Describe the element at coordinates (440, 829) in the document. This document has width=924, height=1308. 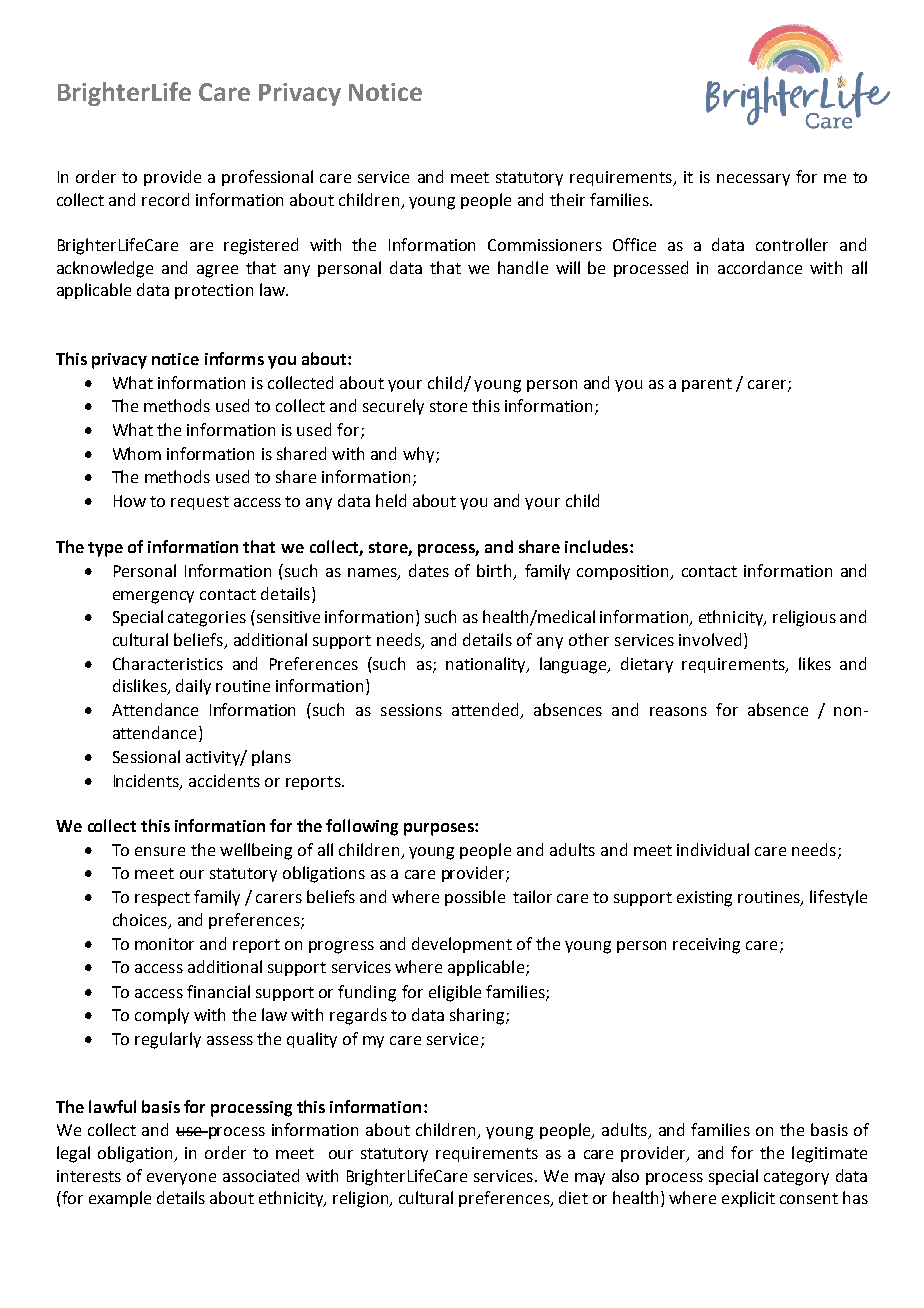
I see `purposes` at that location.
